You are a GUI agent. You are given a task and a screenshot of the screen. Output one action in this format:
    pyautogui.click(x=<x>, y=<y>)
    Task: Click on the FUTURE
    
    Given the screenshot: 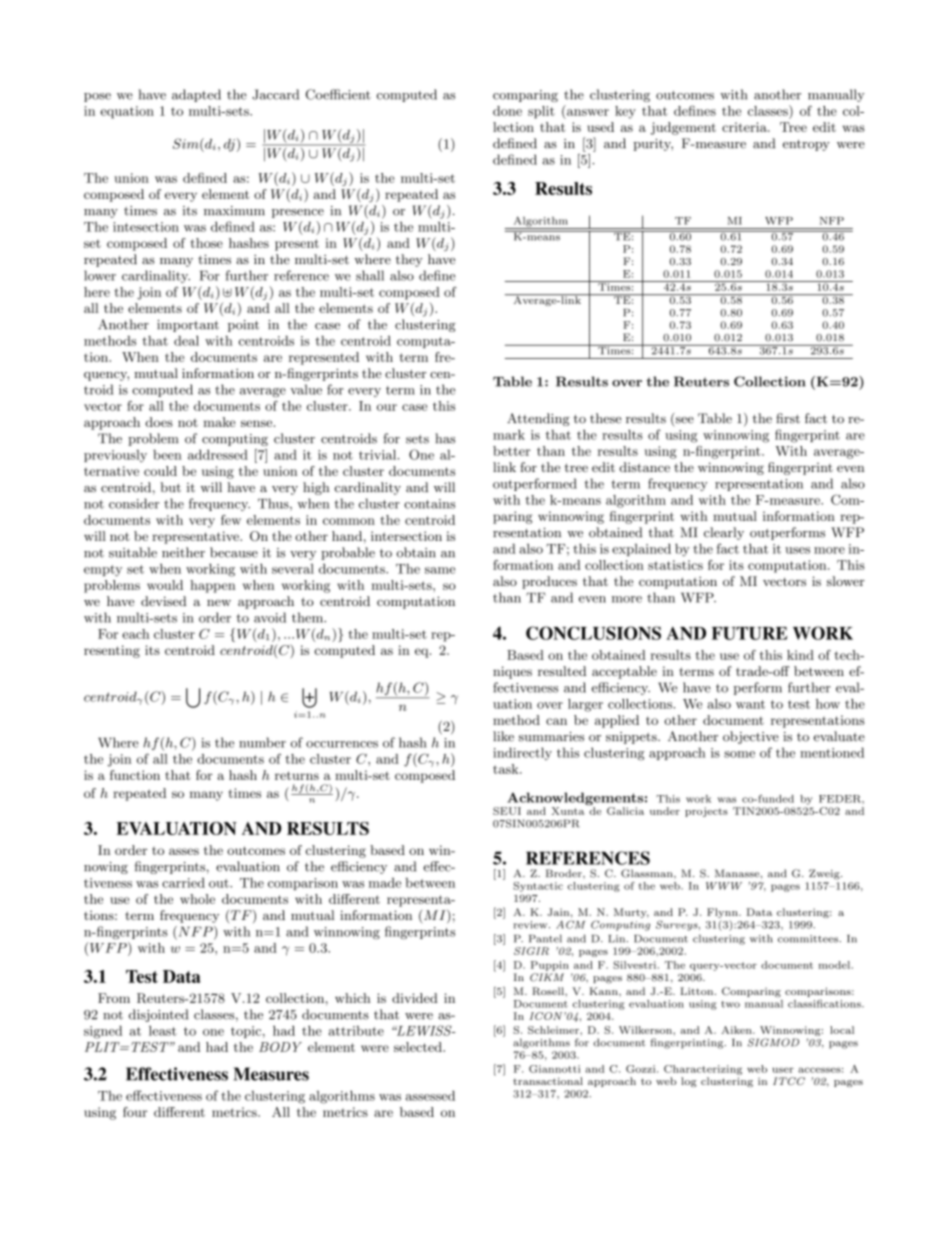 What is the action you would take?
    pyautogui.click(x=749, y=633)
